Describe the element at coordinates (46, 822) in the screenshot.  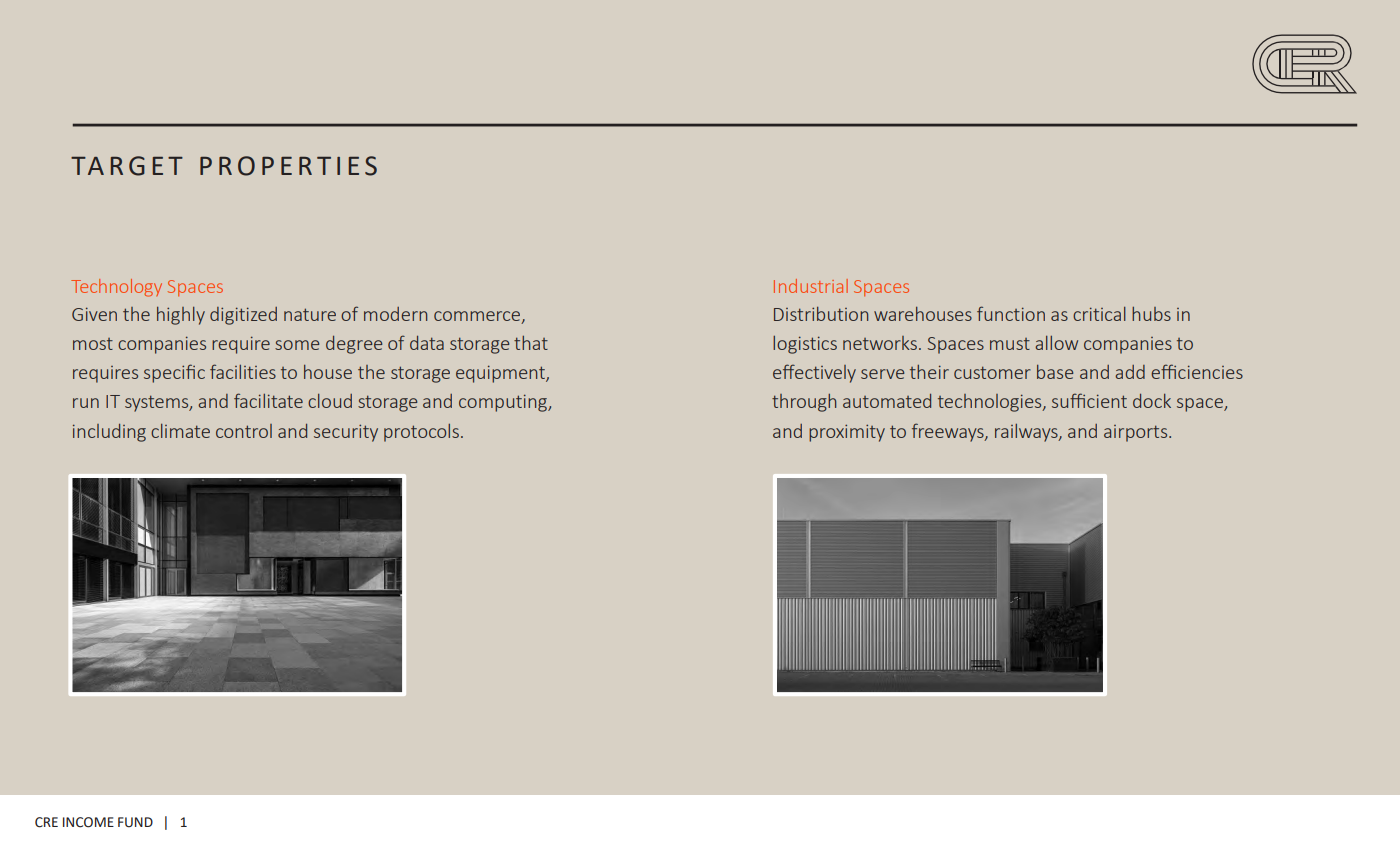
I see `CRE` at that location.
